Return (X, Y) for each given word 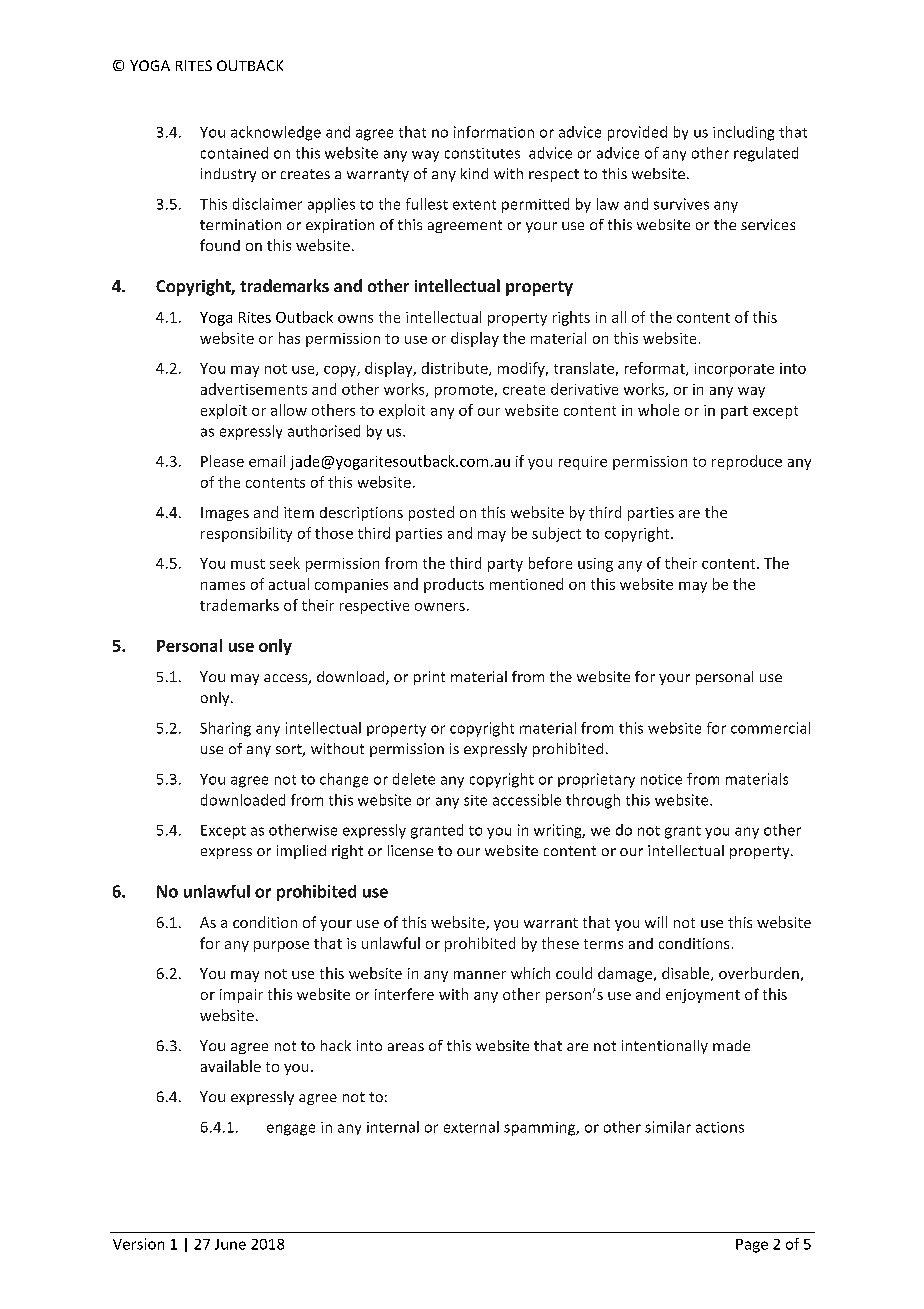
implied (301, 852)
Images (225, 514)
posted (431, 513)
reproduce (747, 462)
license (410, 850)
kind (474, 173)
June (230, 1244)
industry (228, 175)
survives (681, 204)
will (656, 922)
